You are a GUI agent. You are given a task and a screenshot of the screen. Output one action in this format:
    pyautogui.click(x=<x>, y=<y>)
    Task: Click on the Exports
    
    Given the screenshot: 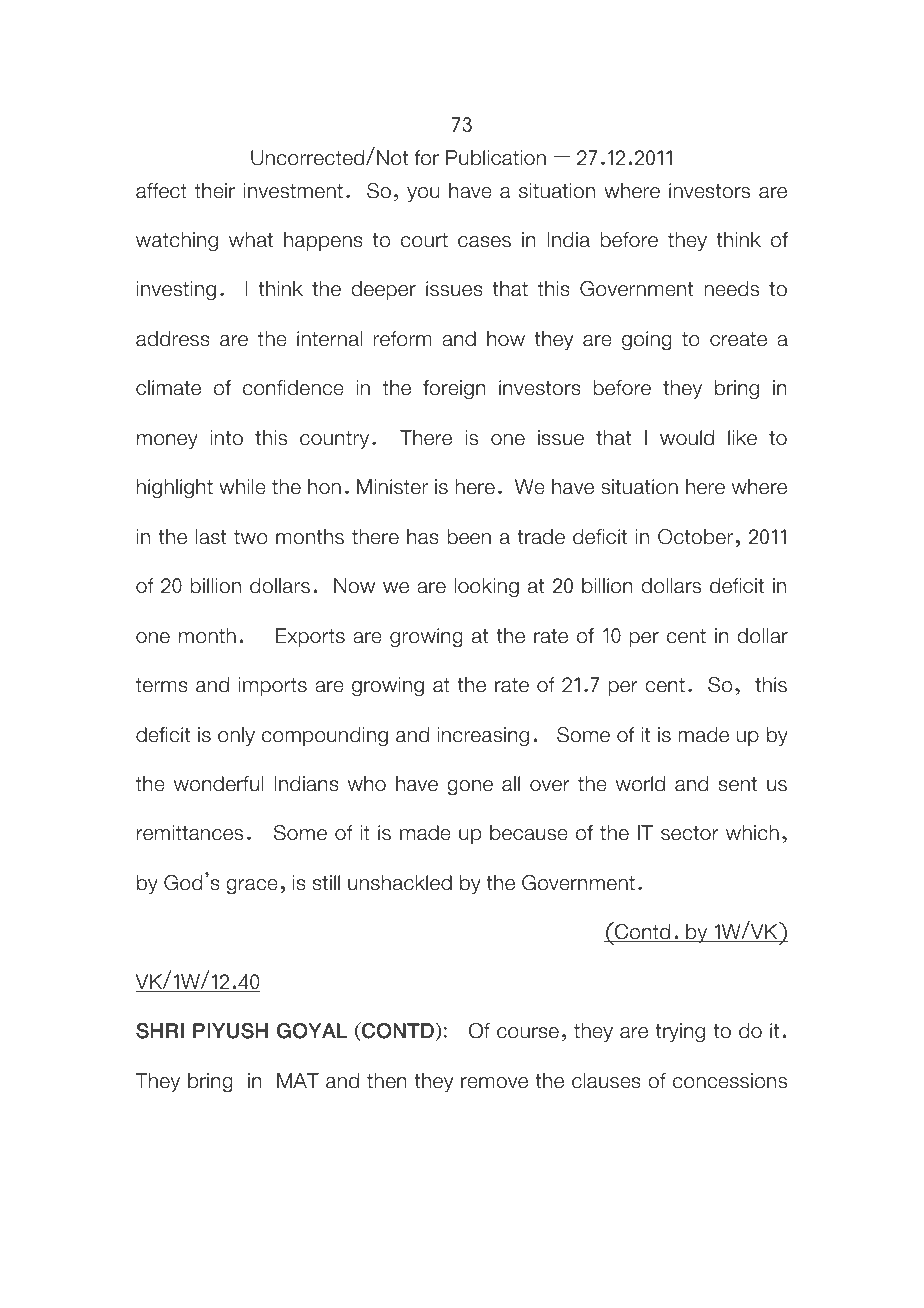 What is the action you would take?
    pyautogui.click(x=310, y=637)
